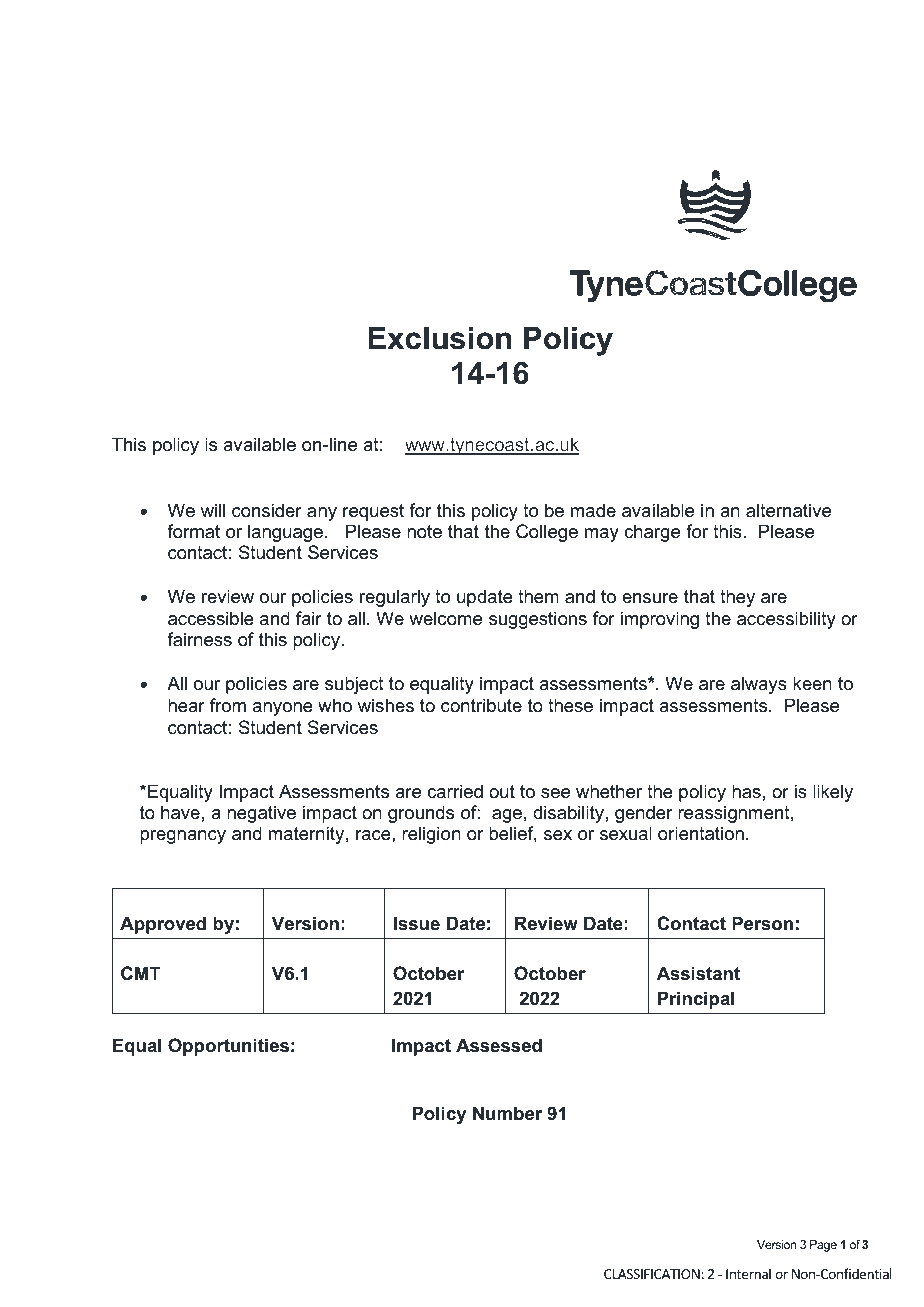  What do you see at coordinates (788, 510) in the screenshot?
I see `alternative` at bounding box center [788, 510].
